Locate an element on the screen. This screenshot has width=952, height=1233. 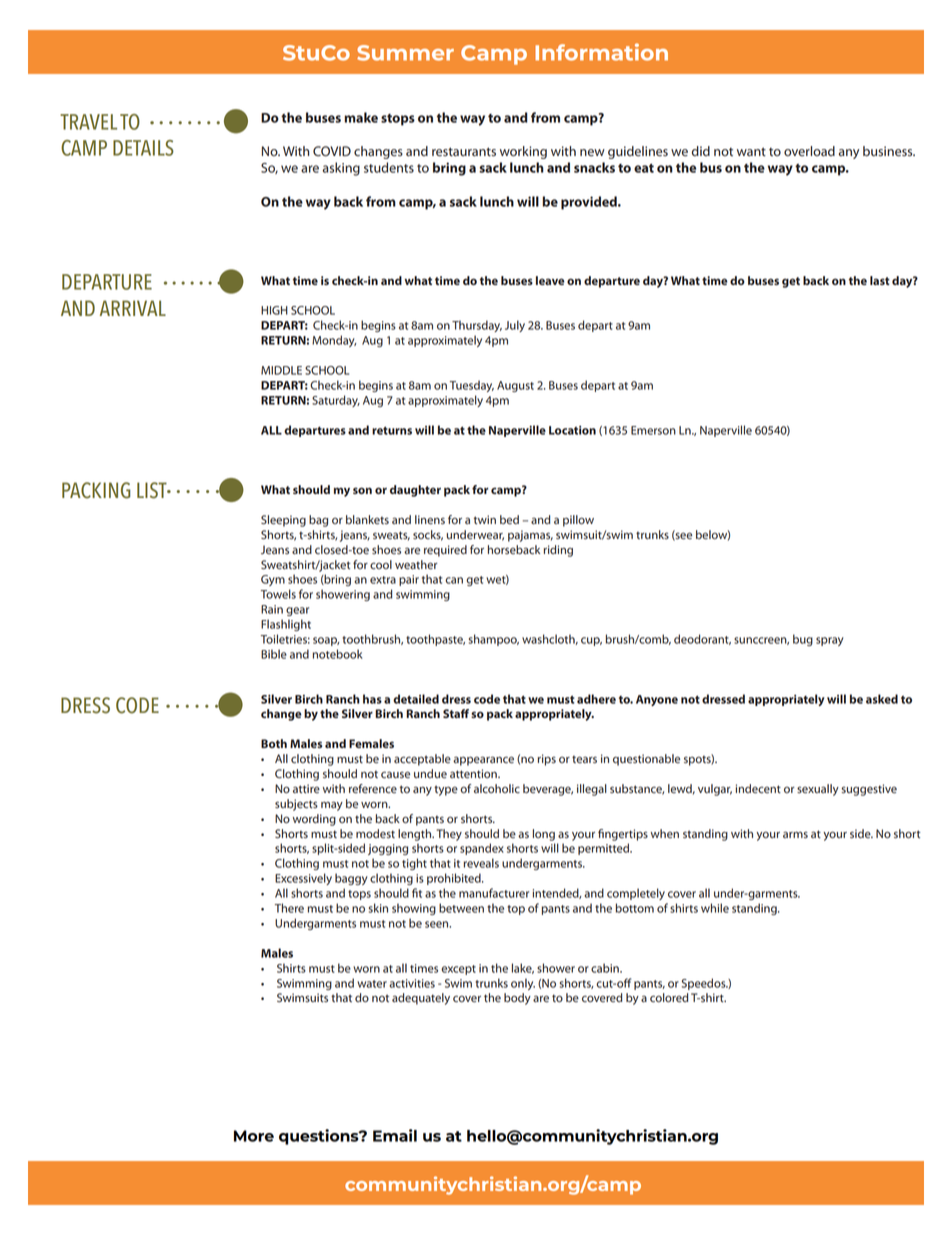
Tuesday is located at coordinates (472, 386).
